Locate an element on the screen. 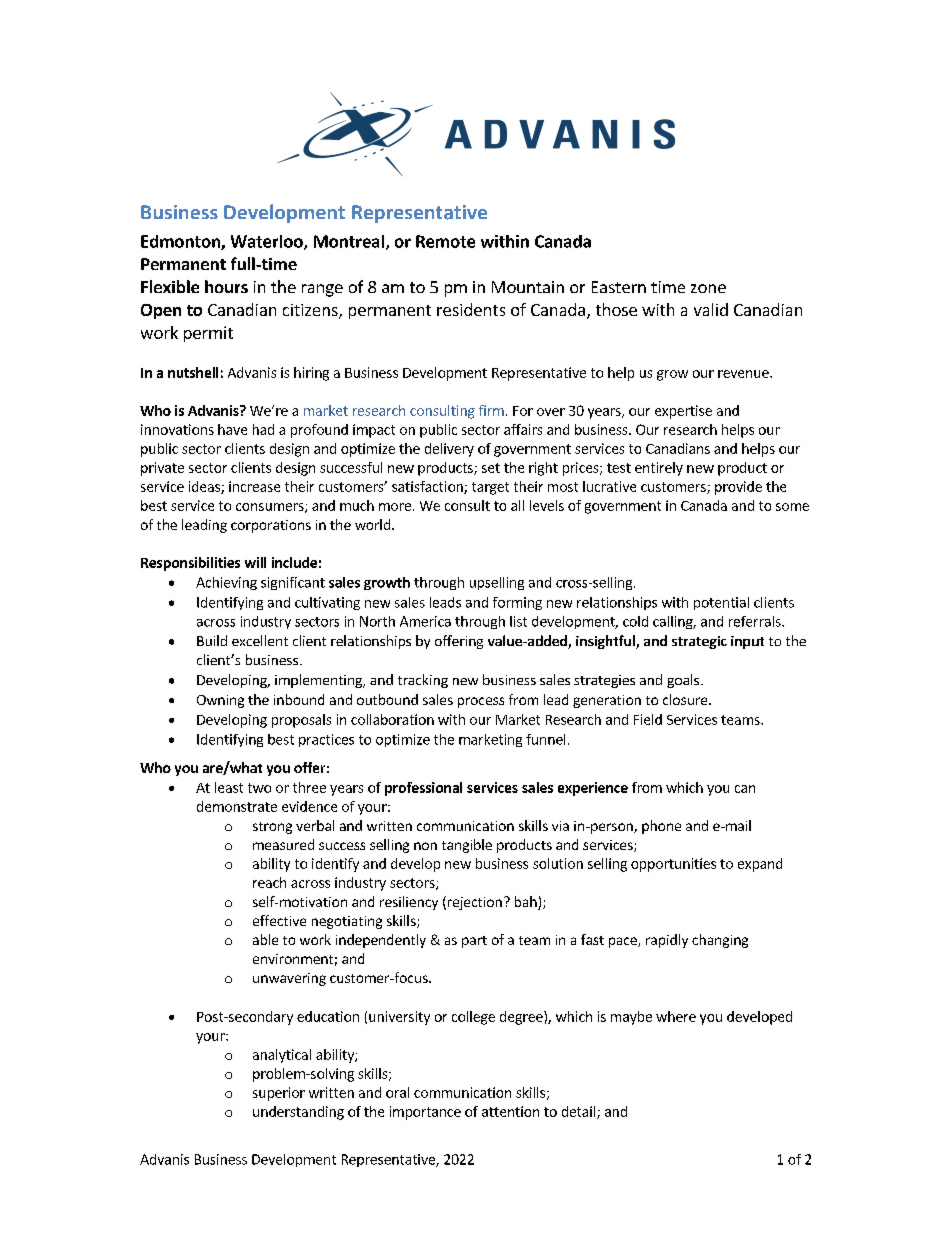 The width and height of the screenshot is (952, 1233). attention is located at coordinates (510, 1111).
